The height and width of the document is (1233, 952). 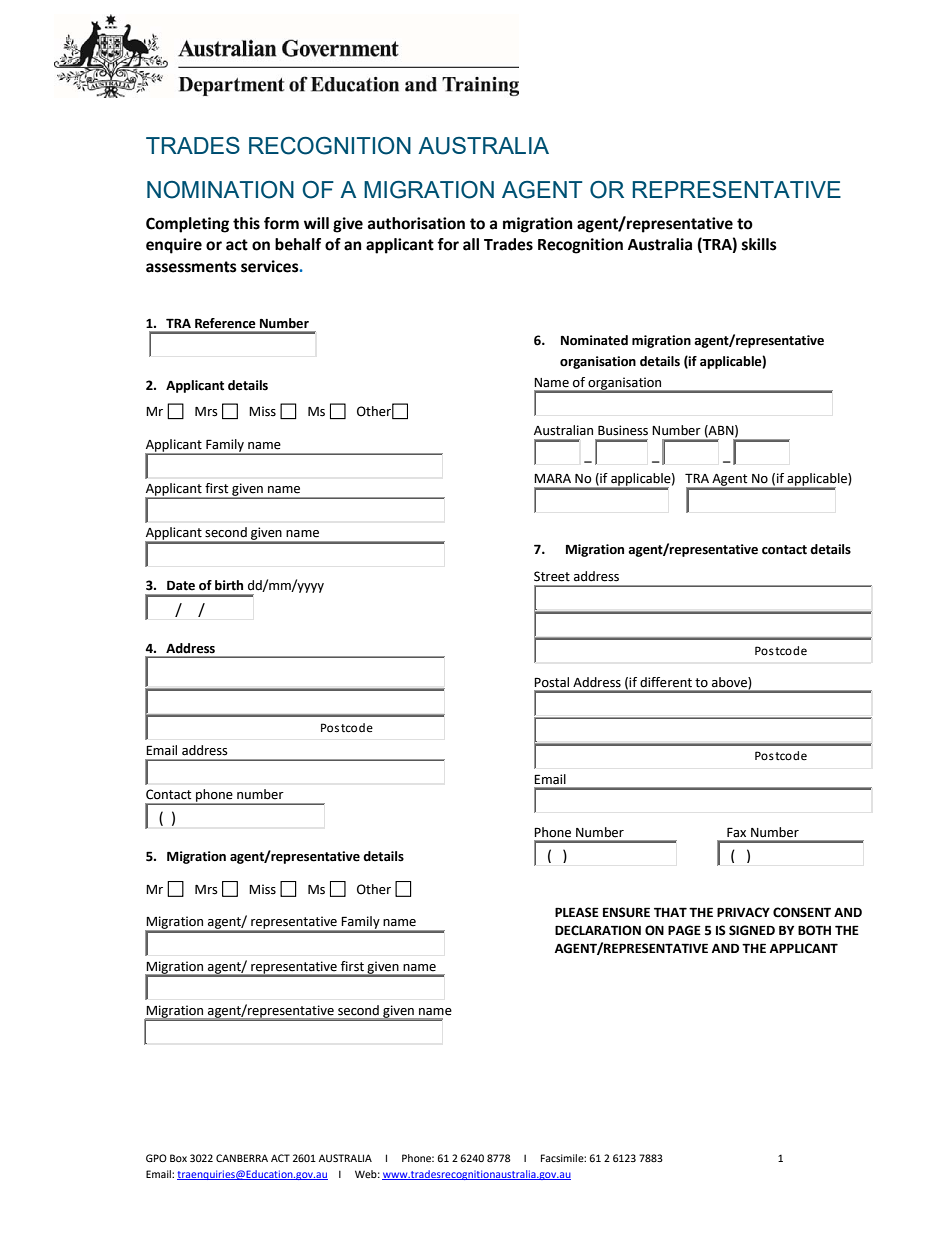 I want to click on Business, so click(x=623, y=430).
